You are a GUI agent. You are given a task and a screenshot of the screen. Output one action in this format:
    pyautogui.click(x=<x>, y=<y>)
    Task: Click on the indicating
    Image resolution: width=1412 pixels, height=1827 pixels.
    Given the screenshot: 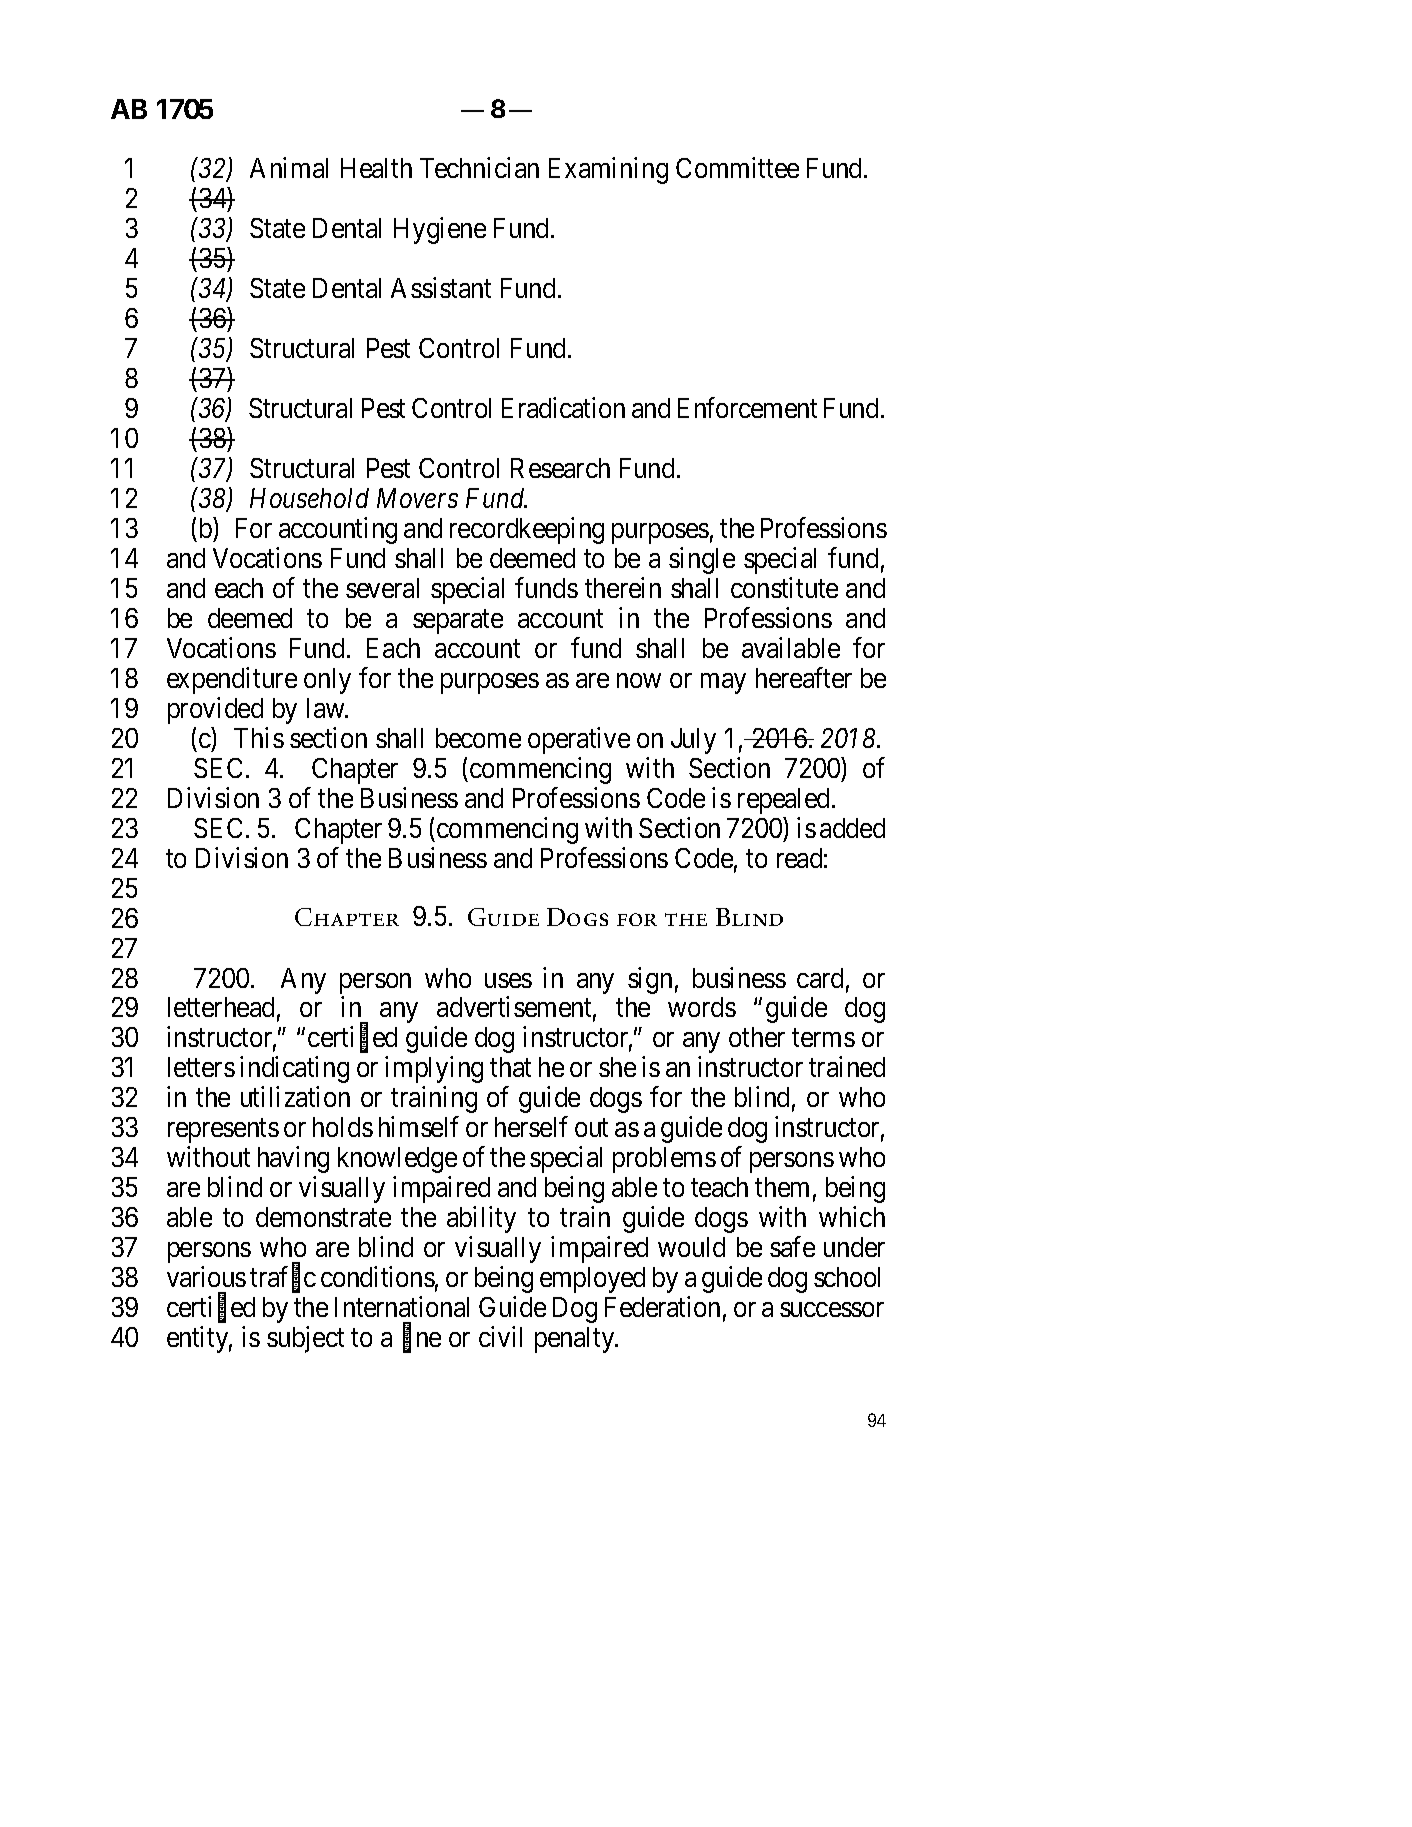 What is the action you would take?
    pyautogui.click(x=294, y=1070)
